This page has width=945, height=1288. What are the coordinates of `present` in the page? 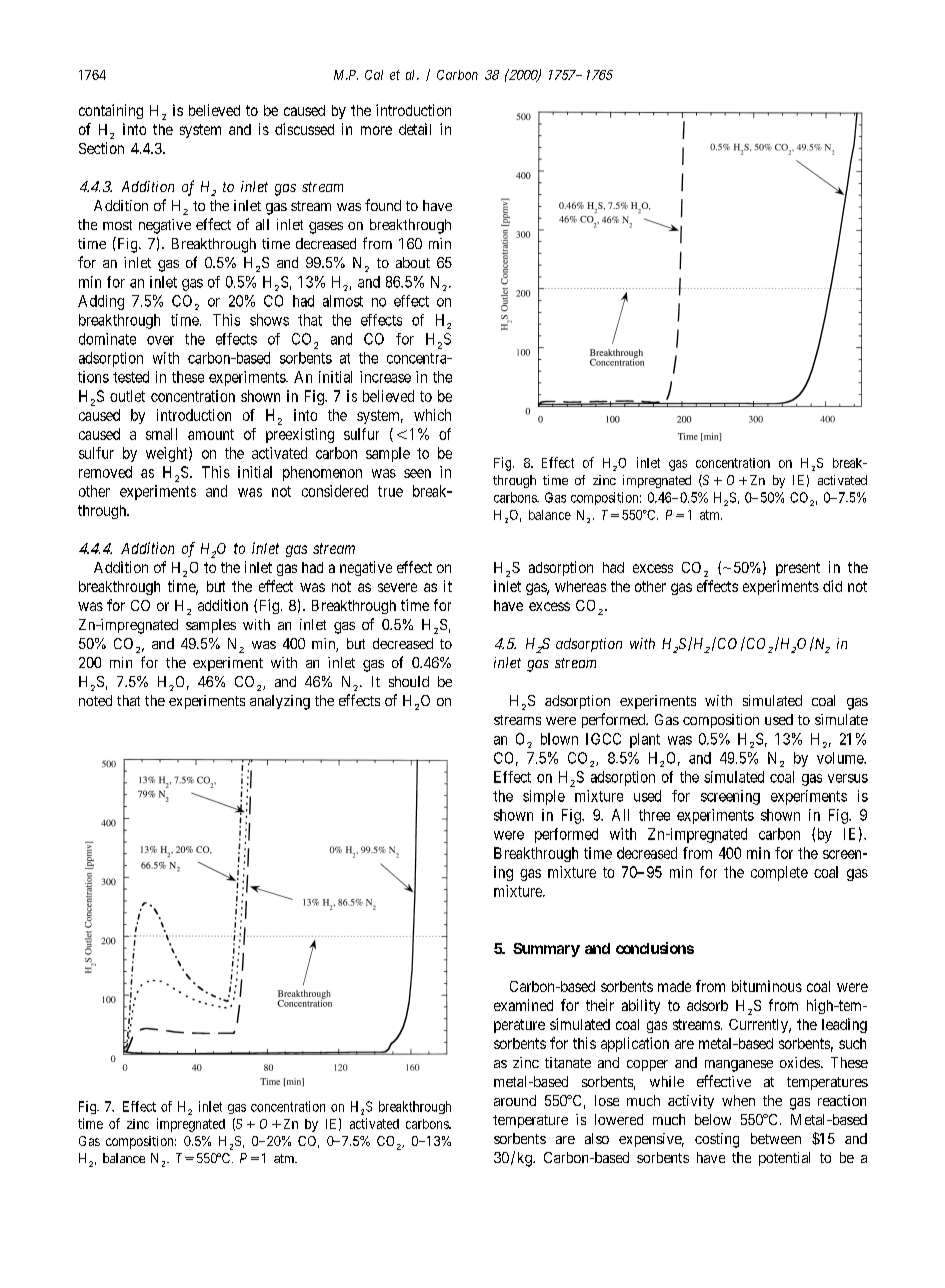 It's located at (798, 569).
